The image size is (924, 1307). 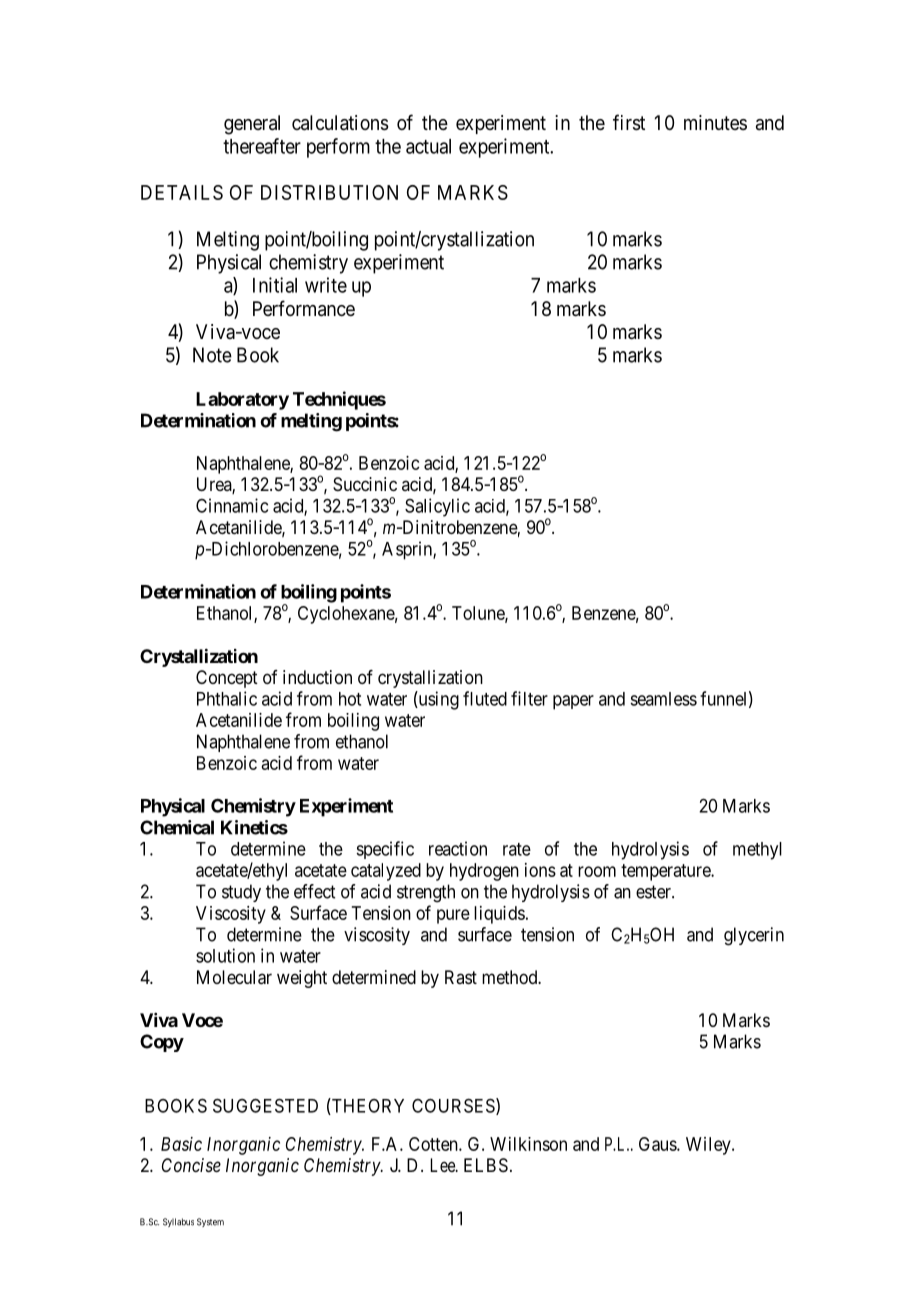 I want to click on minutes, so click(x=715, y=122).
